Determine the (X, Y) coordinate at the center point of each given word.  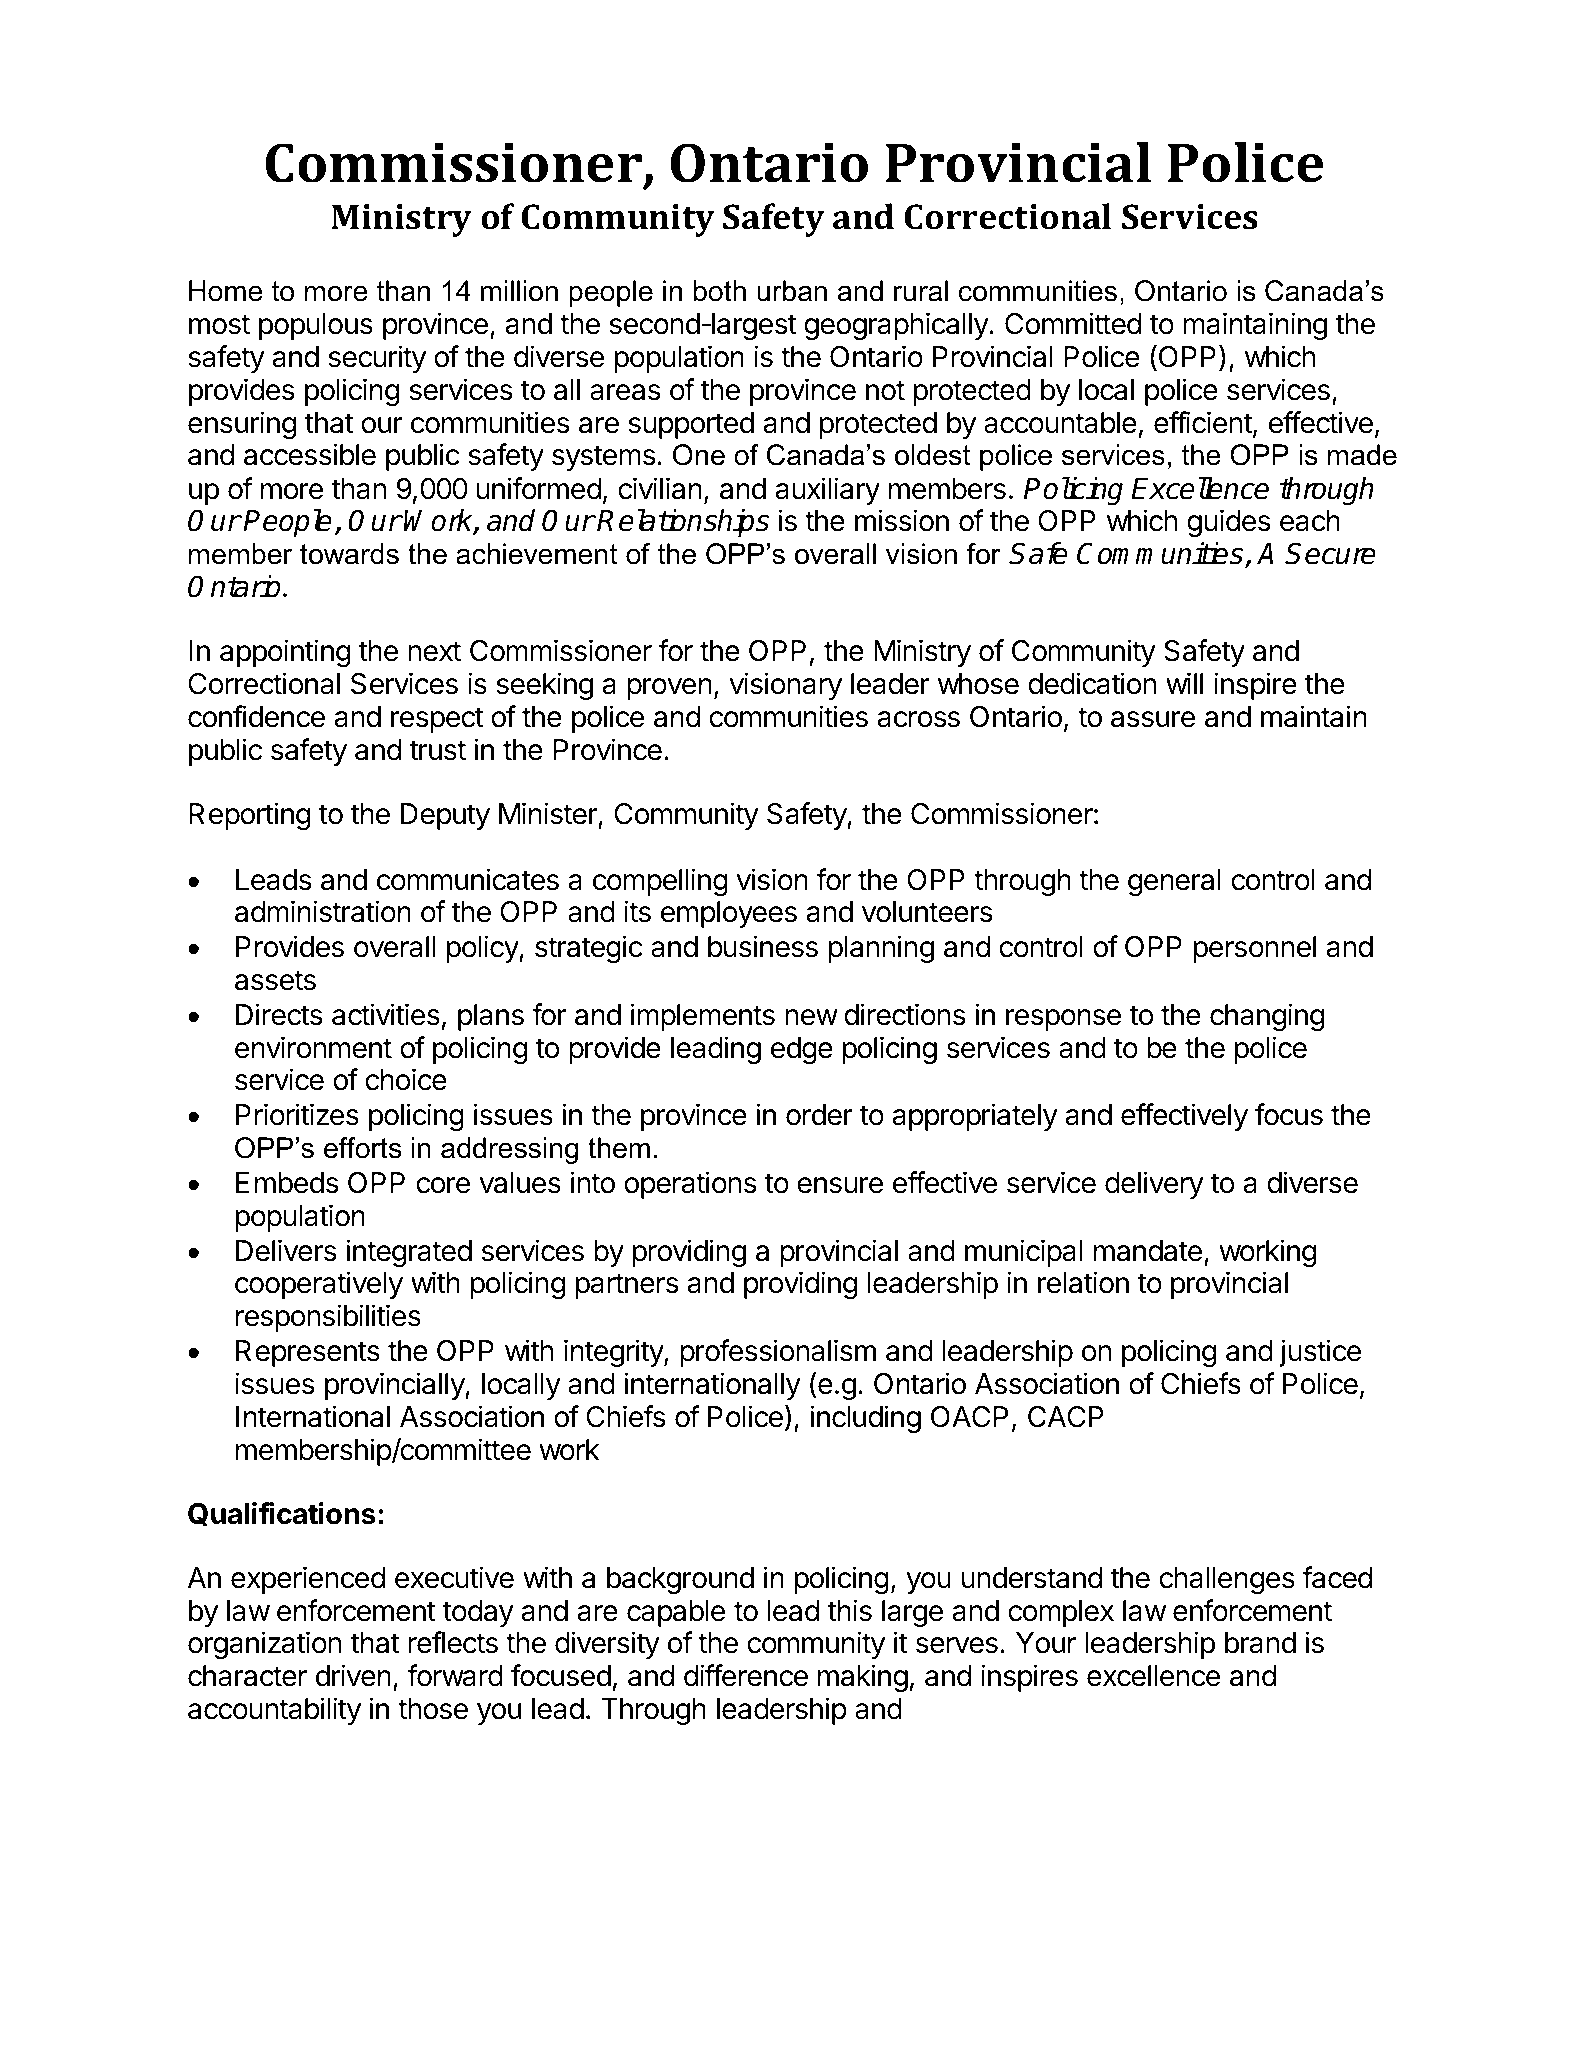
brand (1260, 1643)
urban (792, 291)
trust (437, 750)
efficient (1203, 422)
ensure (840, 1185)
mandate (1148, 1251)
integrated (409, 1253)
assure (1153, 719)
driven (353, 1675)
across (918, 719)
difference (746, 1675)
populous (316, 326)
